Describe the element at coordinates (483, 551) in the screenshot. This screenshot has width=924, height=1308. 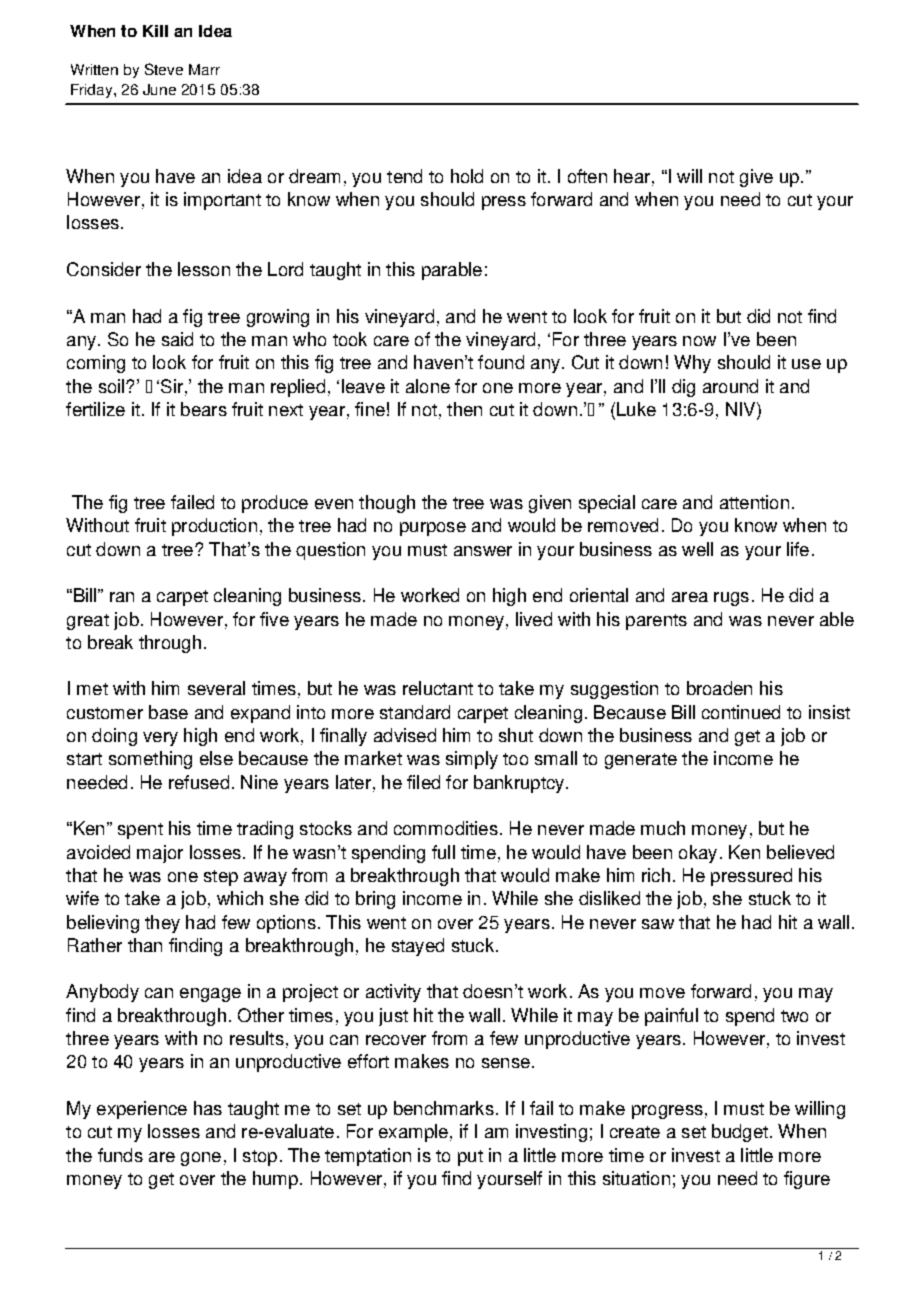
I see `answer` at that location.
